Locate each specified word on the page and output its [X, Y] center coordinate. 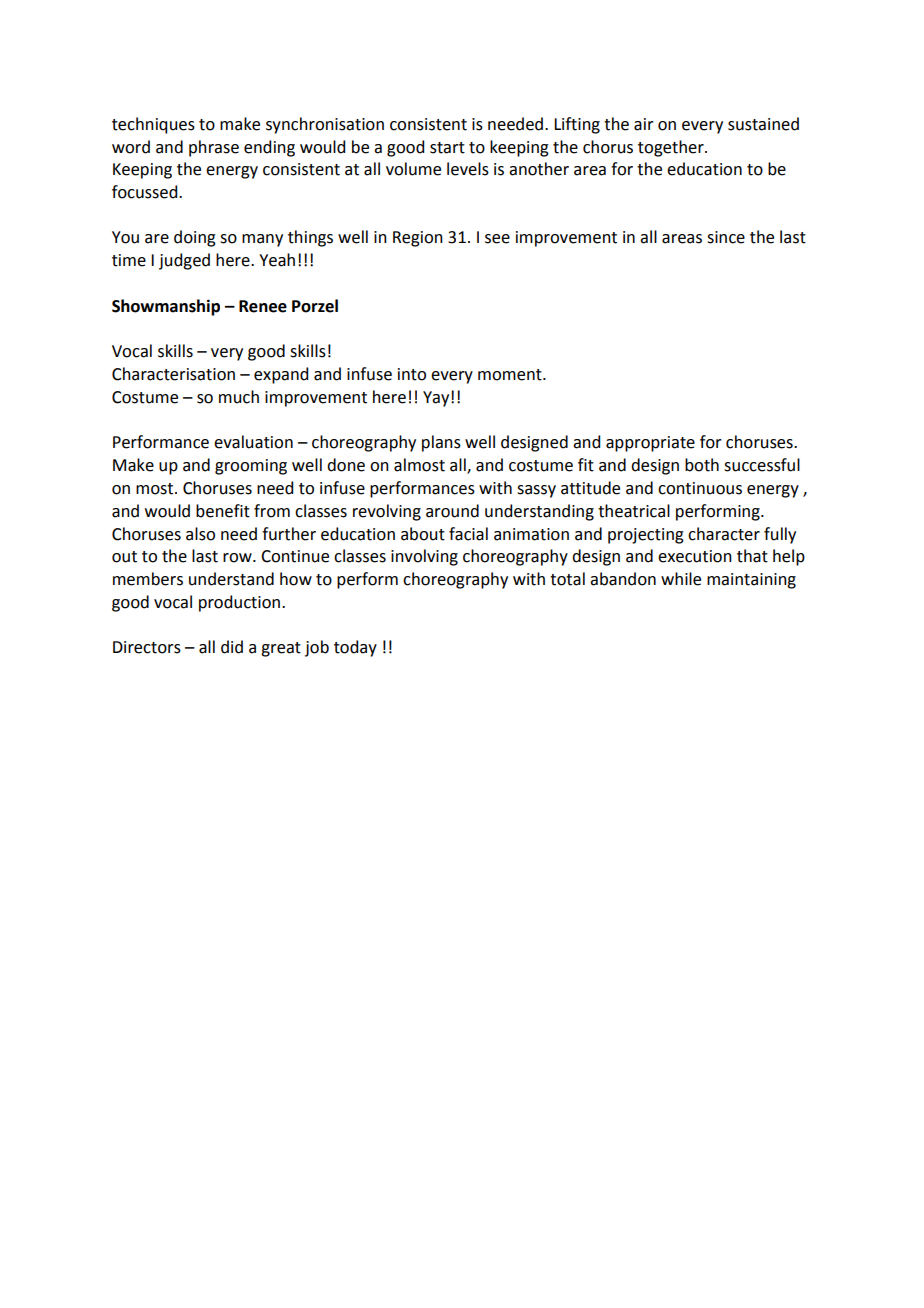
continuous [700, 488]
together [672, 148]
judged [184, 261]
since [726, 237]
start [447, 148]
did [232, 647]
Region [418, 239]
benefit [223, 511]
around [452, 511]
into [412, 374]
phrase [214, 148]
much [239, 397]
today [355, 648]
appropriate [650, 444]
